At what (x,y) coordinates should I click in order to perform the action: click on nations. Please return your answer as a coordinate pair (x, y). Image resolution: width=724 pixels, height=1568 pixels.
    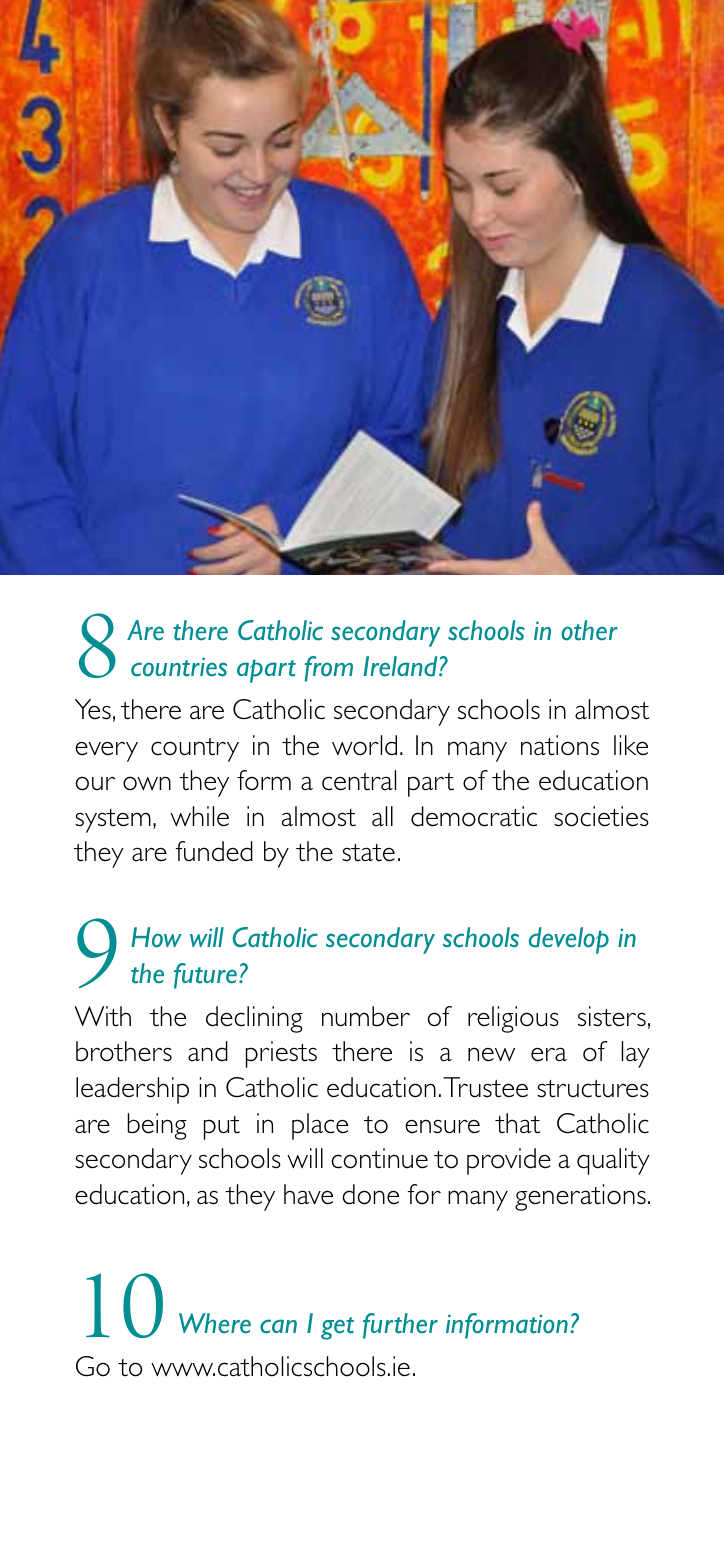
    Looking at the image, I should click on (560, 745).
